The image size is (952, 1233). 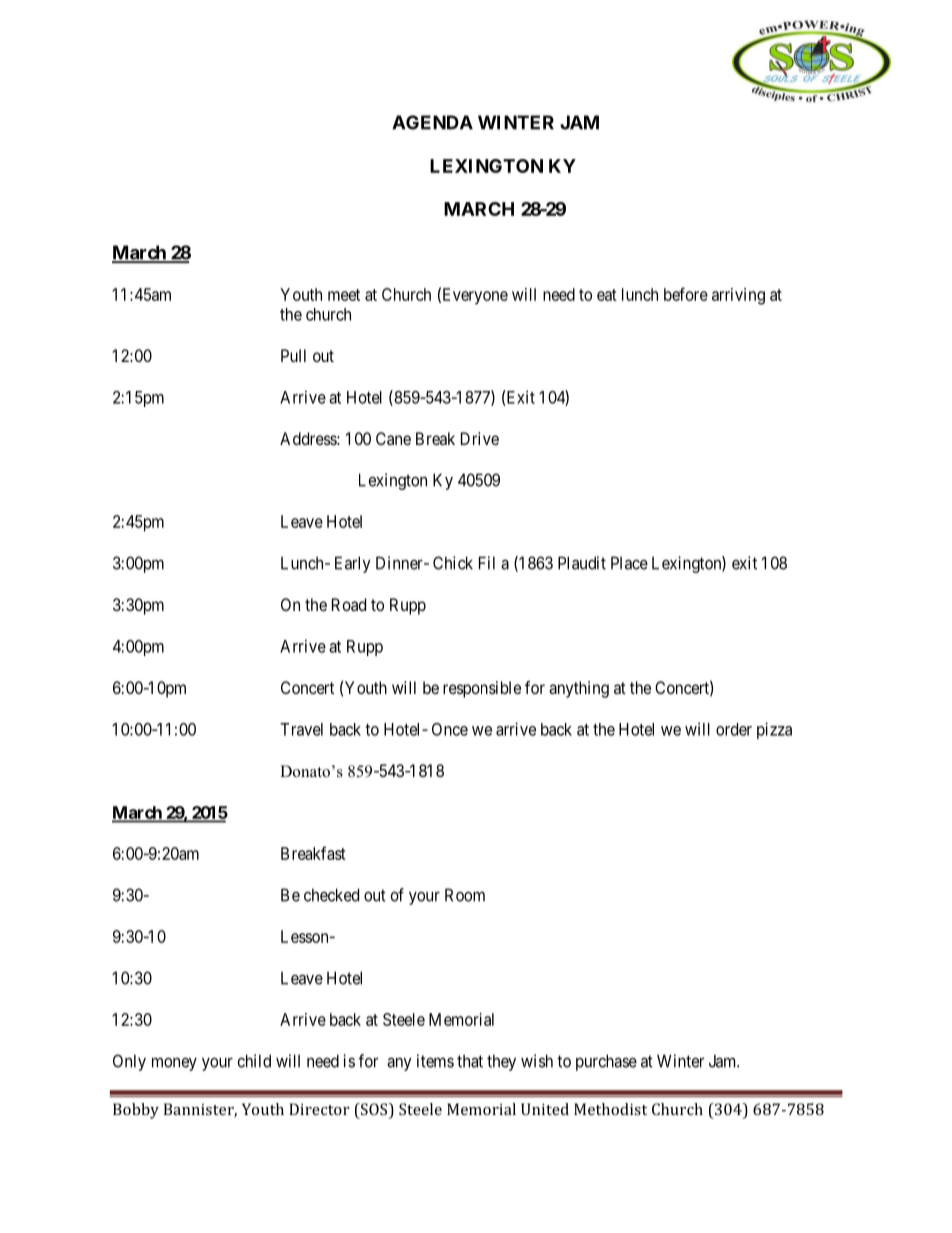 I want to click on Drive, so click(x=480, y=438).
